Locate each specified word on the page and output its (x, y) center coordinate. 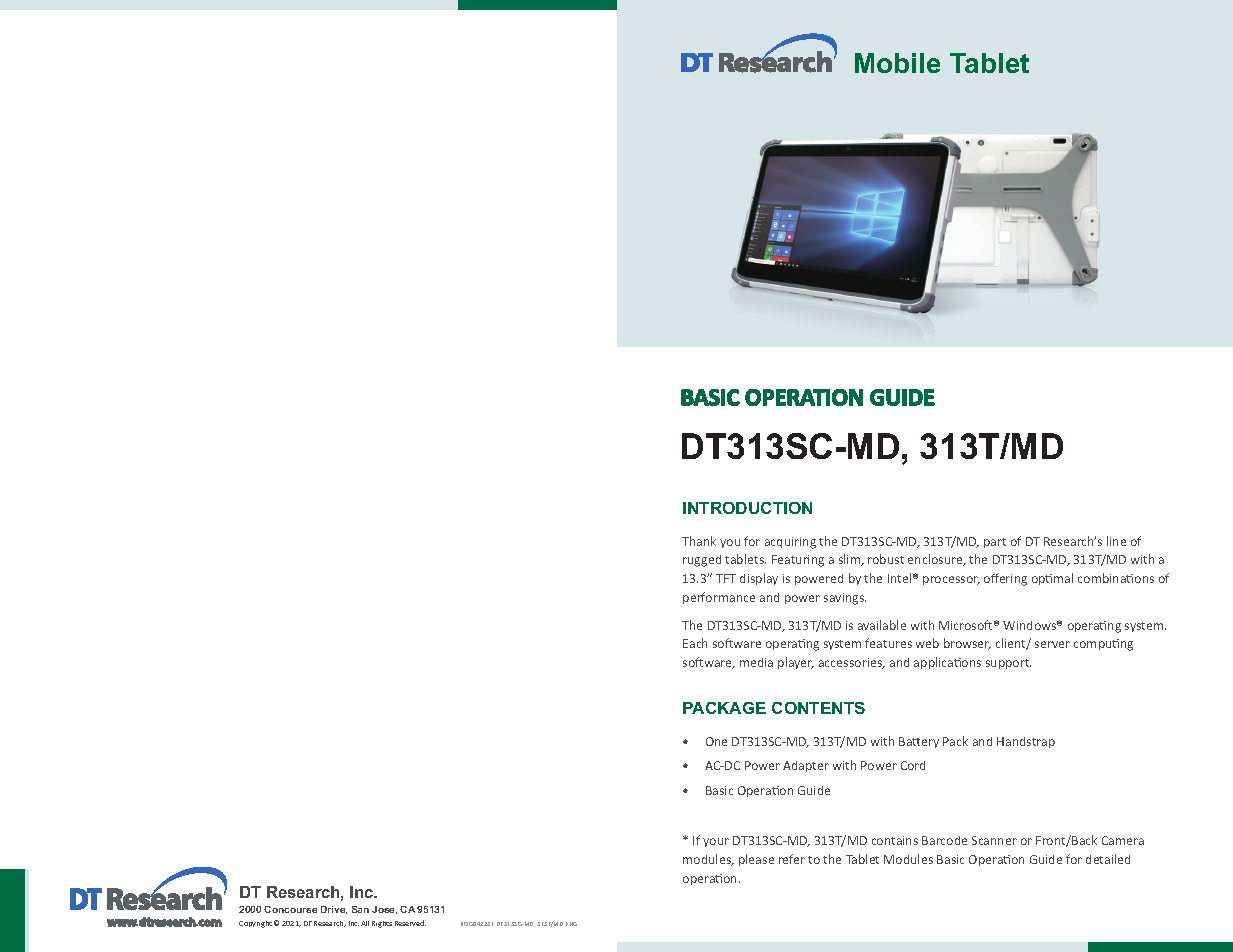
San (360, 909)
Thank (699, 541)
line (1116, 541)
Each (695, 643)
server (1052, 644)
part (995, 543)
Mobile (897, 63)
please (756, 860)
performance (719, 598)
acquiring (790, 543)
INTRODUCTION (747, 508)
